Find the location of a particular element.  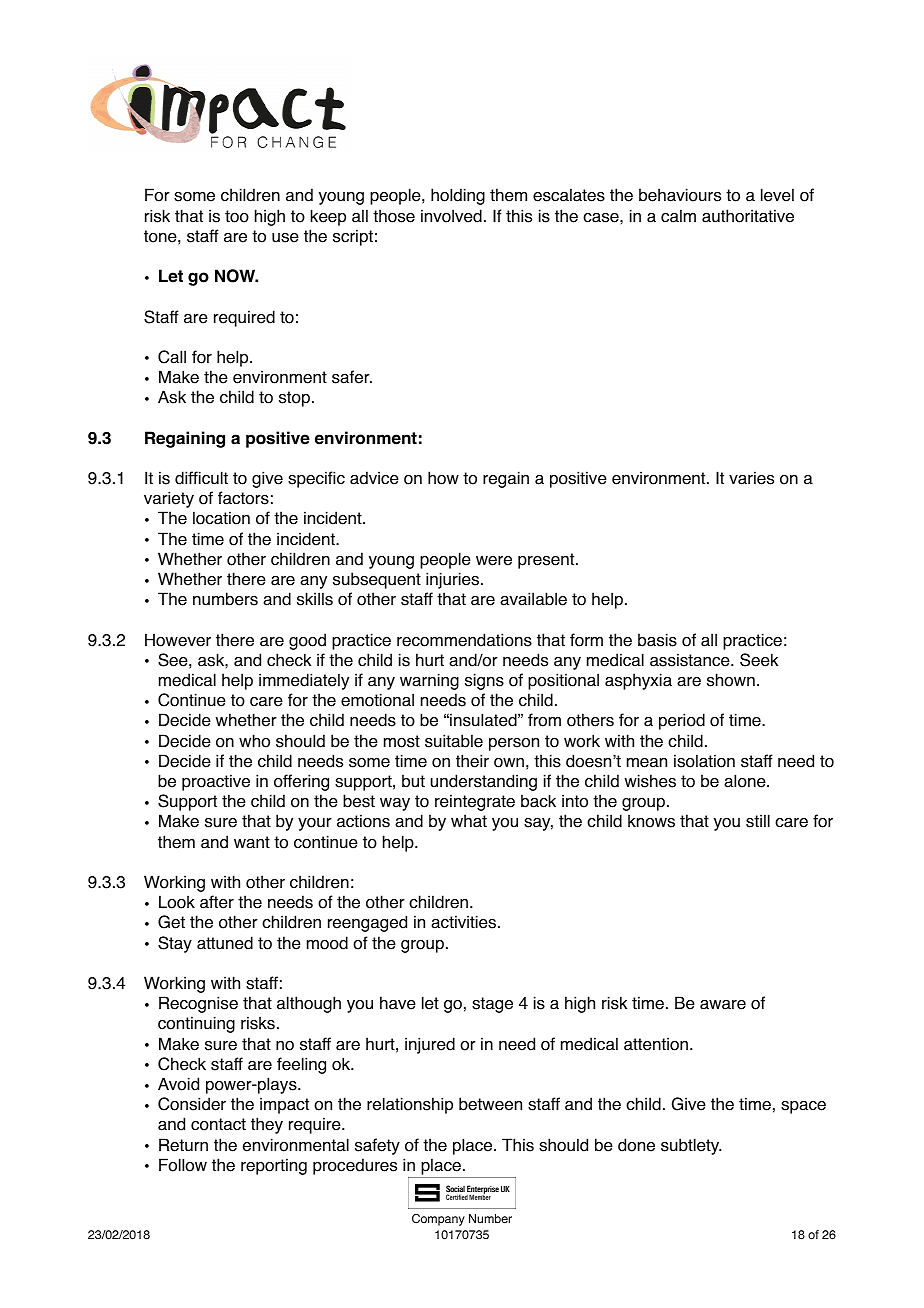

activities is located at coordinates (465, 922).
